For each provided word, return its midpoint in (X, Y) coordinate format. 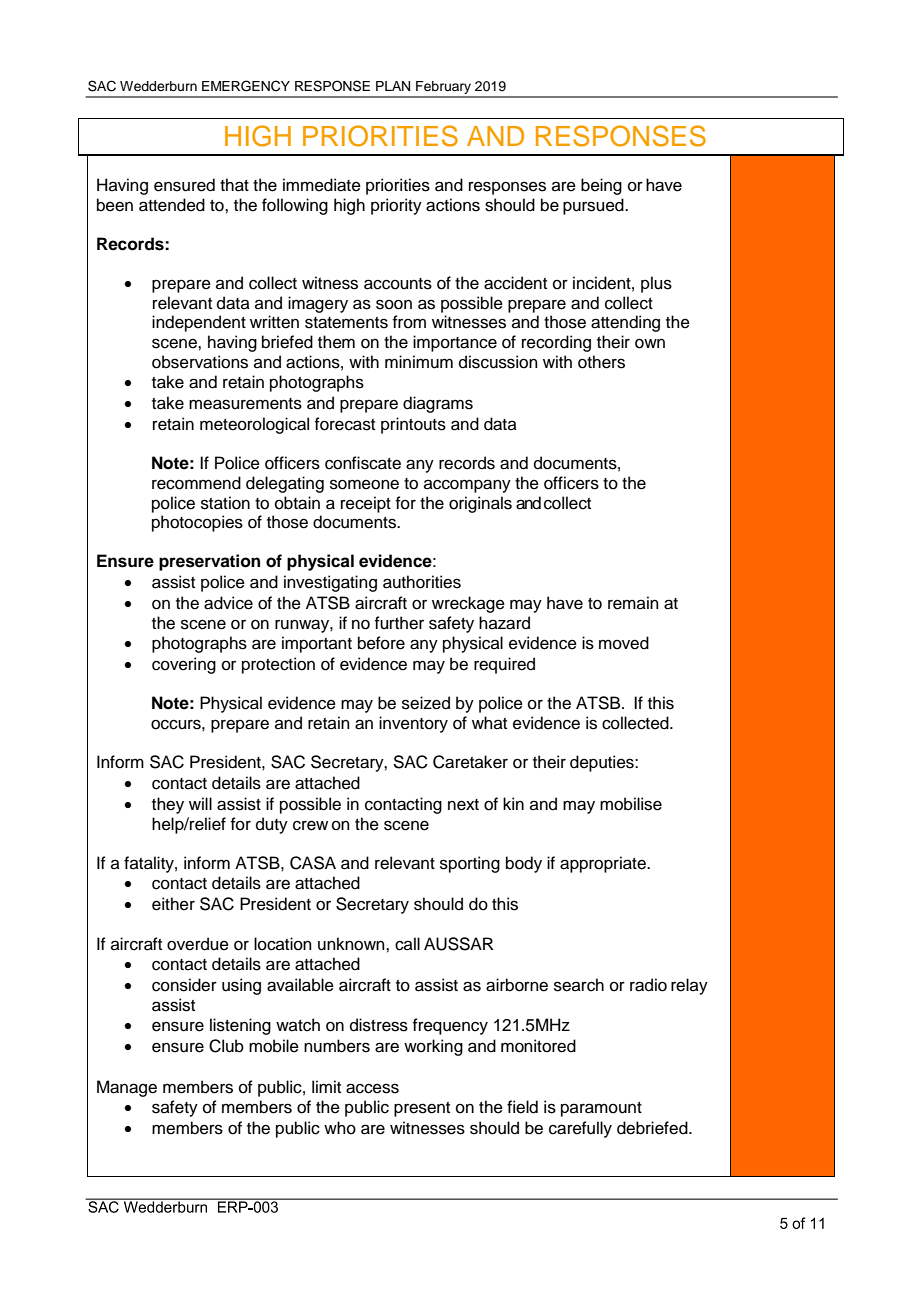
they (168, 805)
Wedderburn (158, 86)
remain (633, 603)
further (399, 623)
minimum (419, 362)
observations (200, 362)
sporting (470, 864)
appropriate (604, 864)
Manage (127, 1088)
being (601, 186)
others (601, 362)
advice (228, 603)
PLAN (393, 86)
